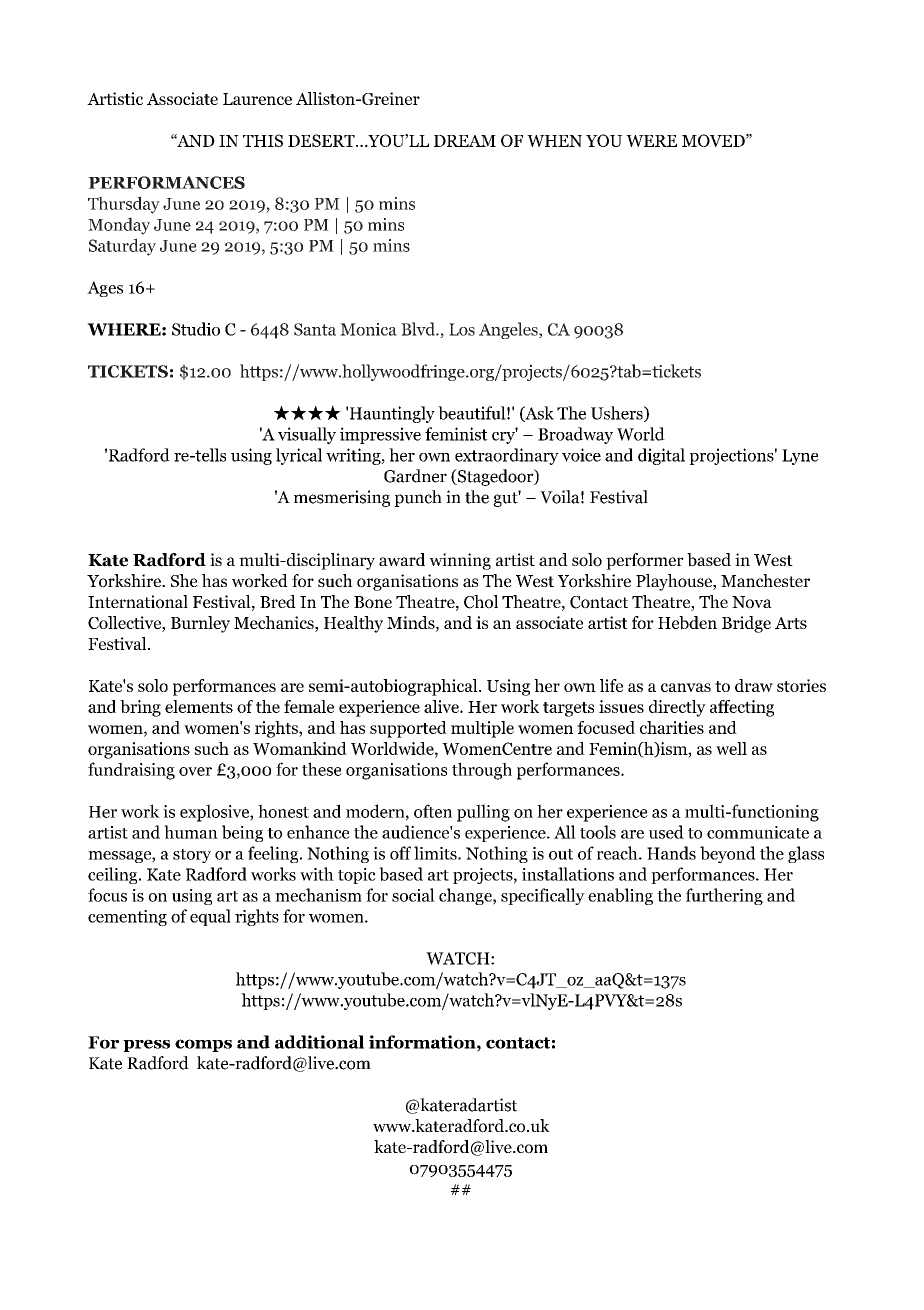 This image has width=924, height=1310. What do you see at coordinates (408, 729) in the image?
I see `supported` at bounding box center [408, 729].
